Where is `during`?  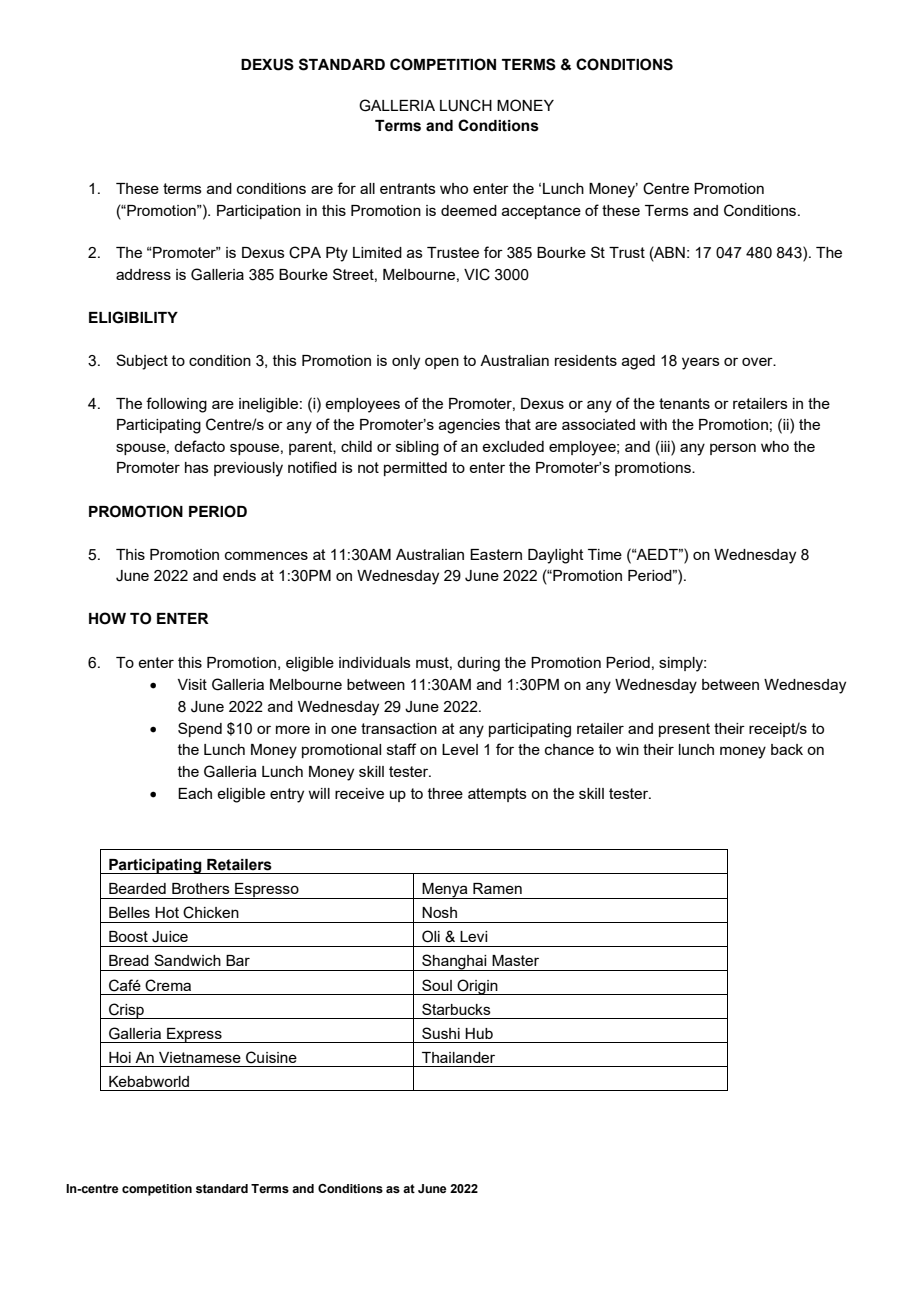
during is located at coordinates (478, 664).
